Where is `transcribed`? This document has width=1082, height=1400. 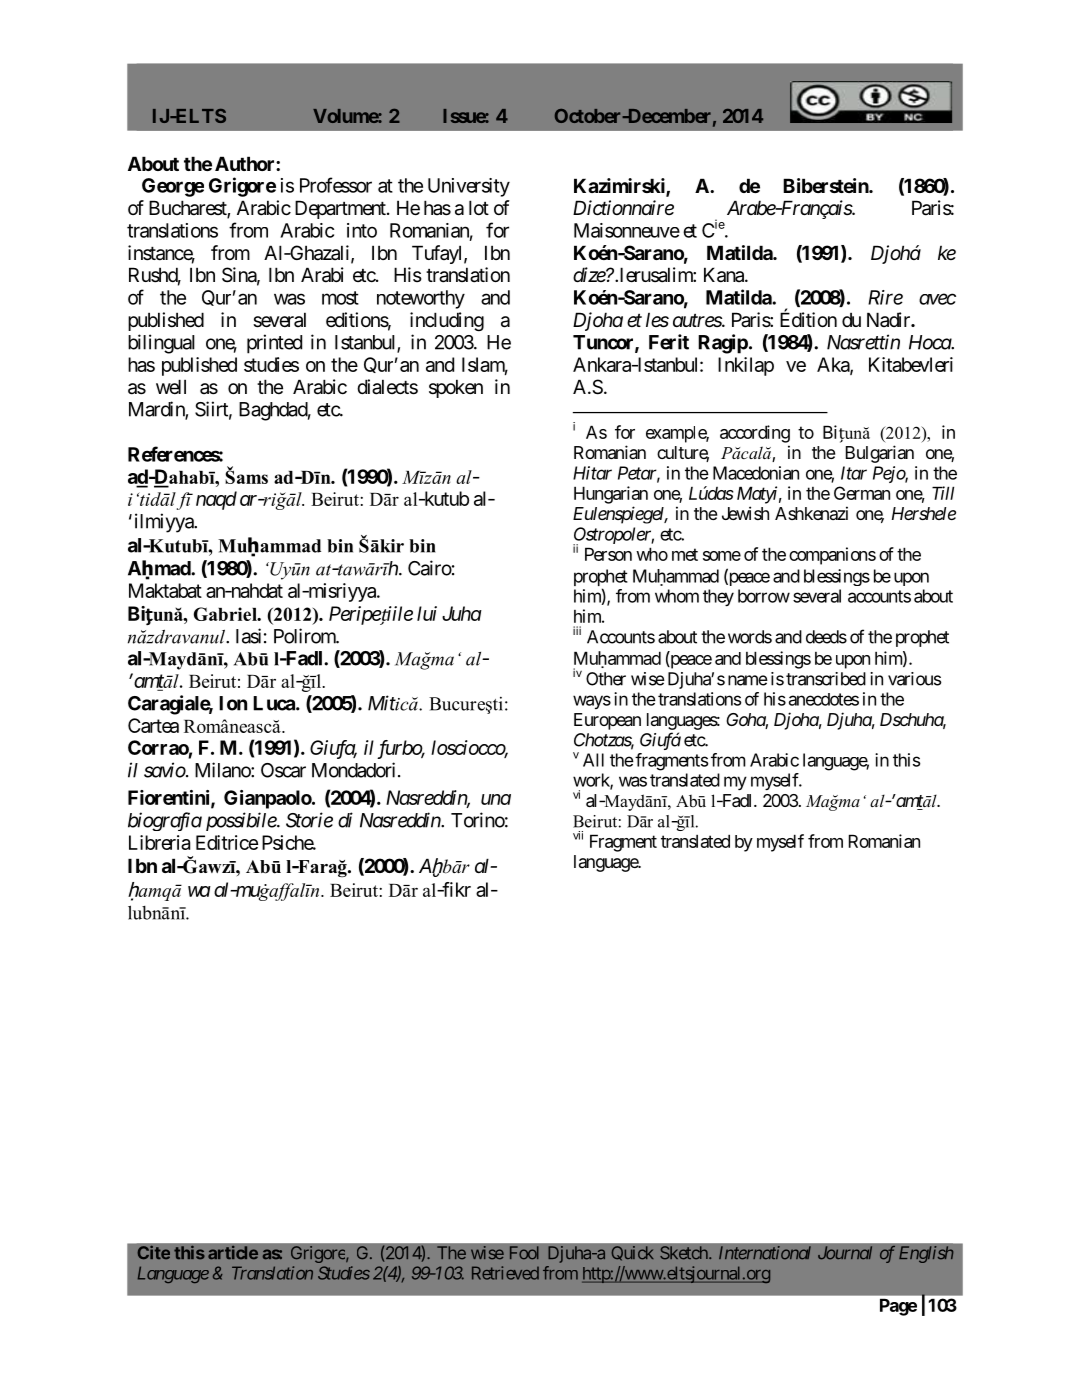
transcribed is located at coordinates (826, 679).
